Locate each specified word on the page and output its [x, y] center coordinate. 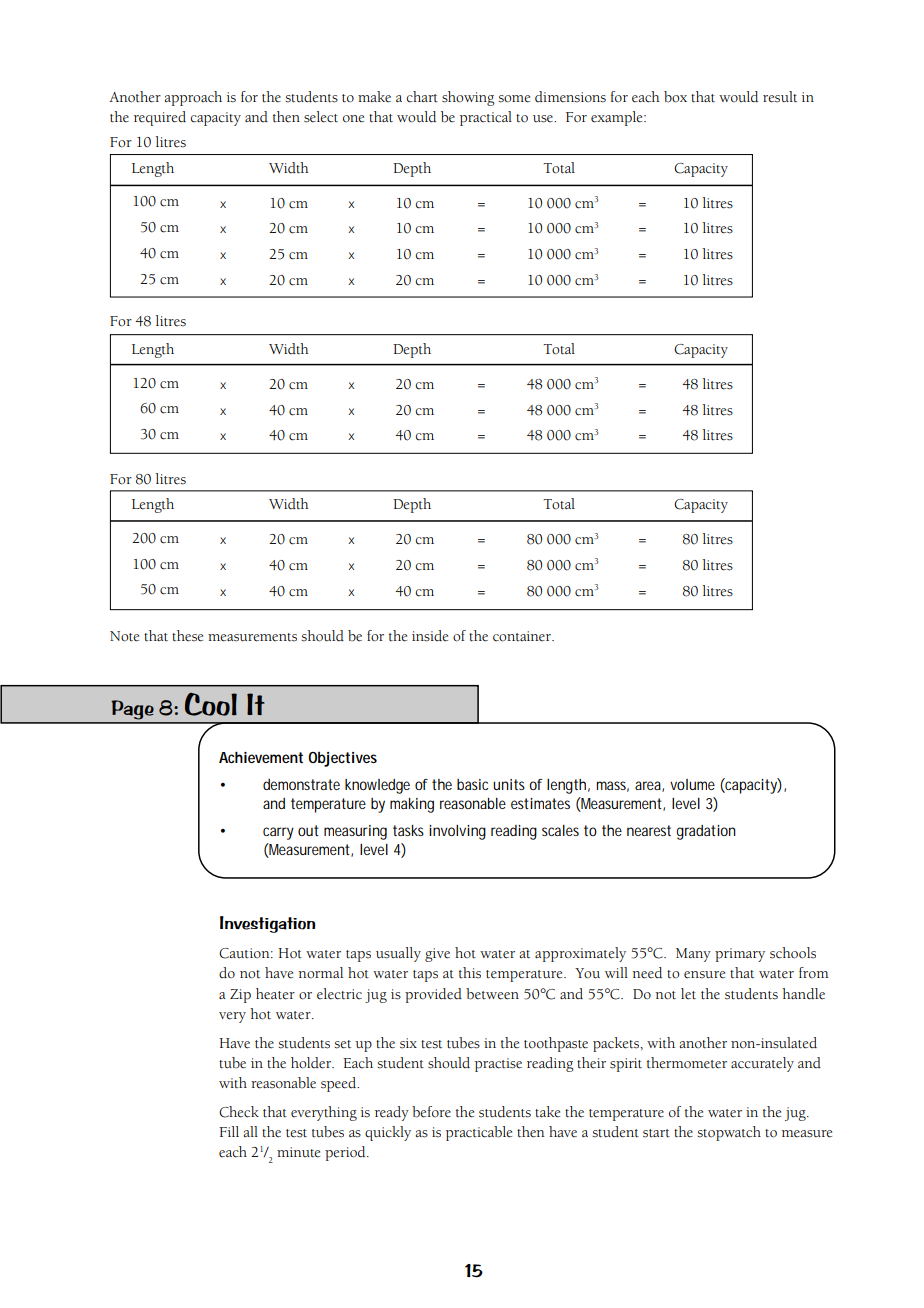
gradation [706, 832]
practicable [479, 1133]
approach [193, 98]
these [187, 636]
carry [278, 833]
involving [457, 832]
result [780, 97]
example [618, 118]
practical [486, 118]
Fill [229, 1131]
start [656, 1133]
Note [124, 636]
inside [430, 636]
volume [692, 784]
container [523, 636]
